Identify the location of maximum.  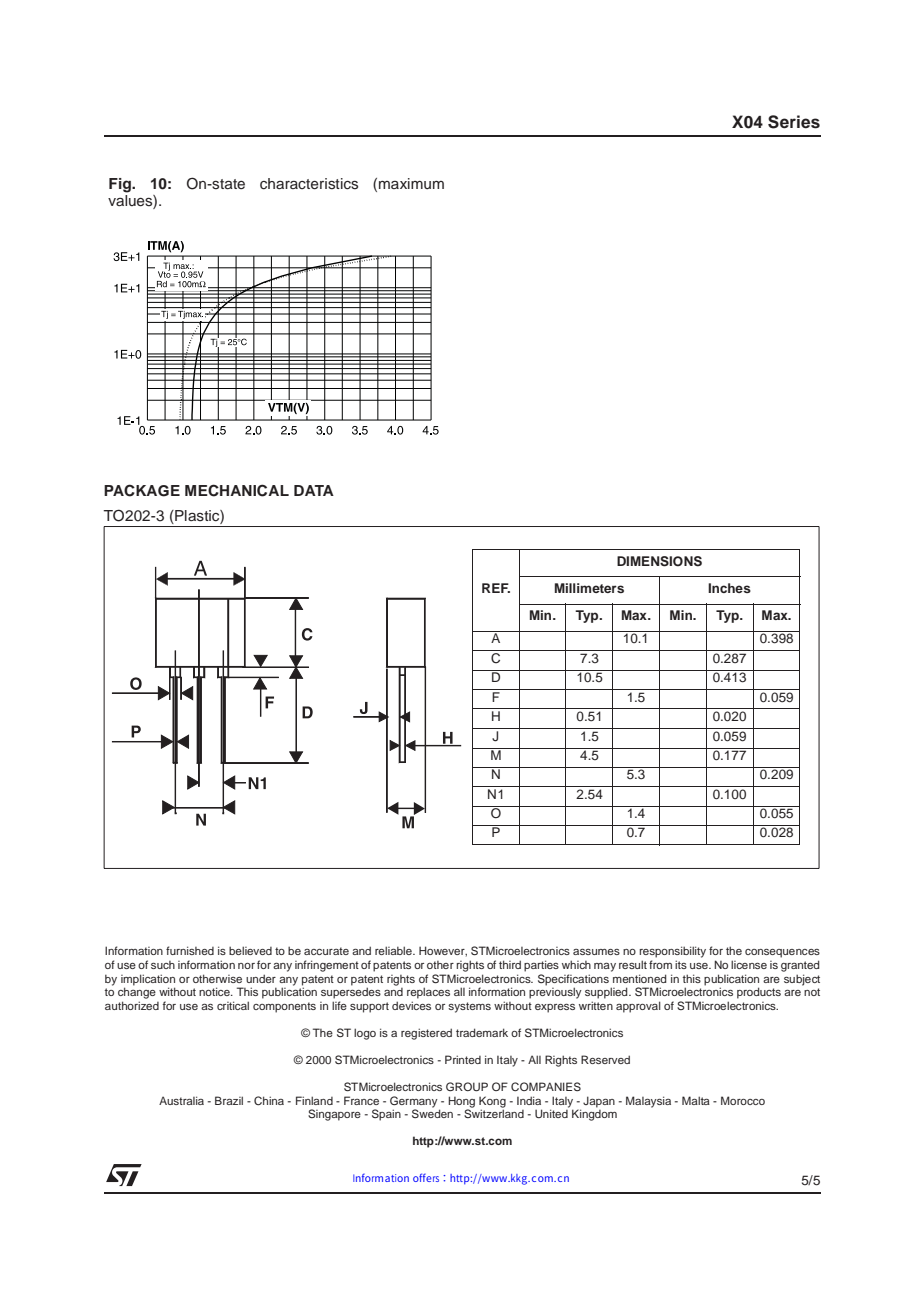
(411, 183).
